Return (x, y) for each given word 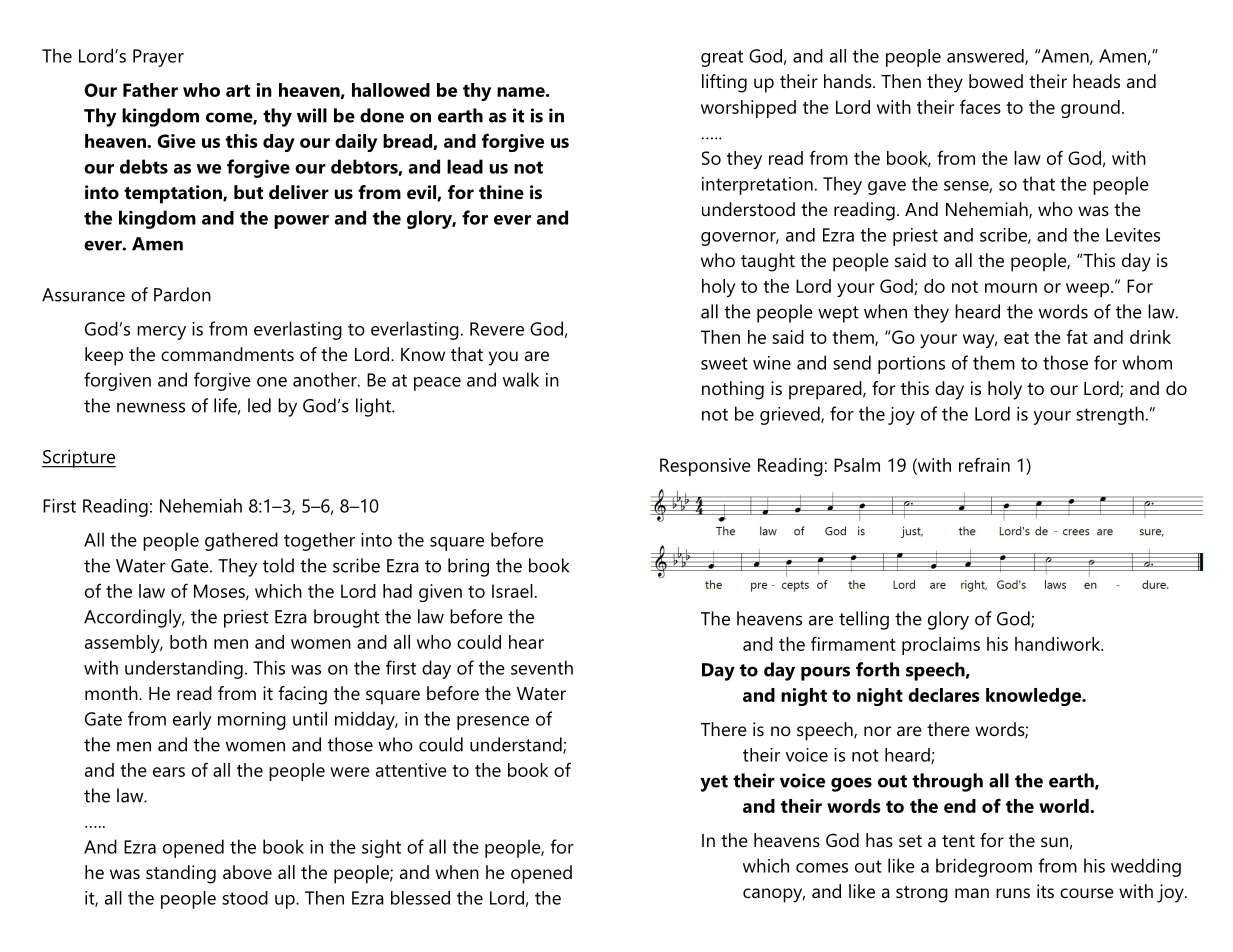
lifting (724, 83)
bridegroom (984, 867)
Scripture (79, 458)
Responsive (705, 467)
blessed (420, 898)
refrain (984, 464)
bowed (996, 81)
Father (150, 90)
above (247, 872)
